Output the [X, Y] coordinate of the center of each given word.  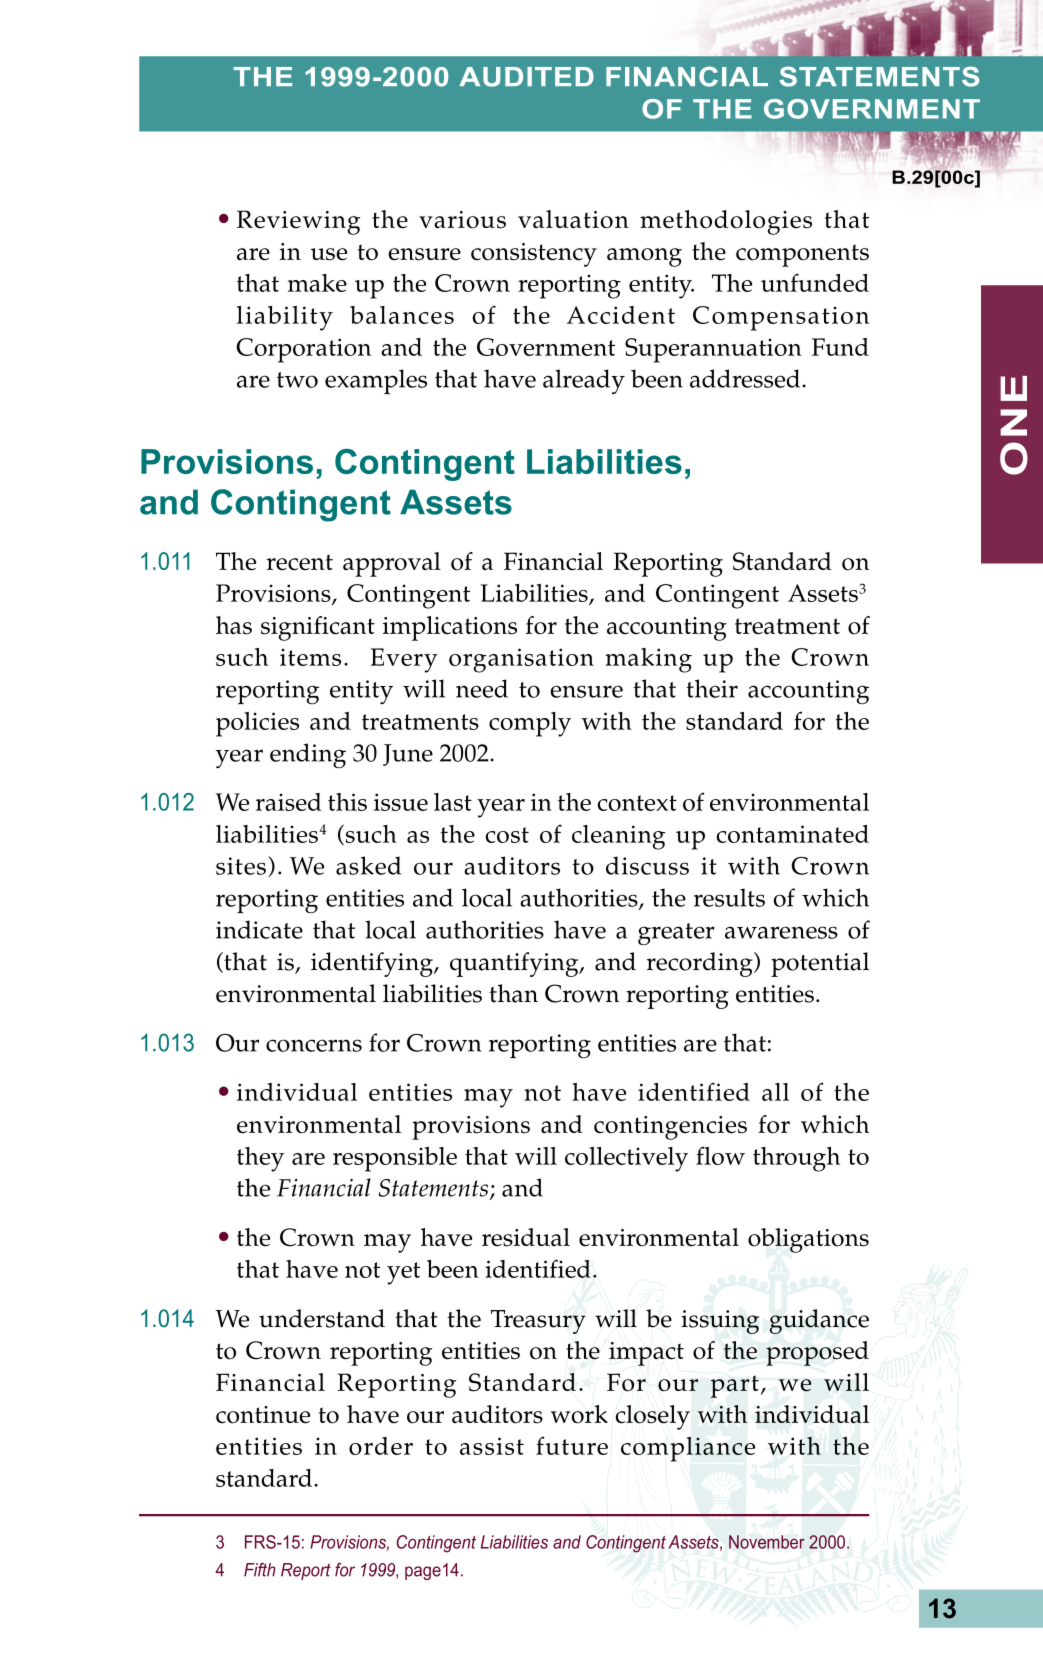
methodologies [726, 222]
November [767, 1542]
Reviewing [298, 222]
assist [492, 1446]
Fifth [259, 1570]
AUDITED [526, 77]
